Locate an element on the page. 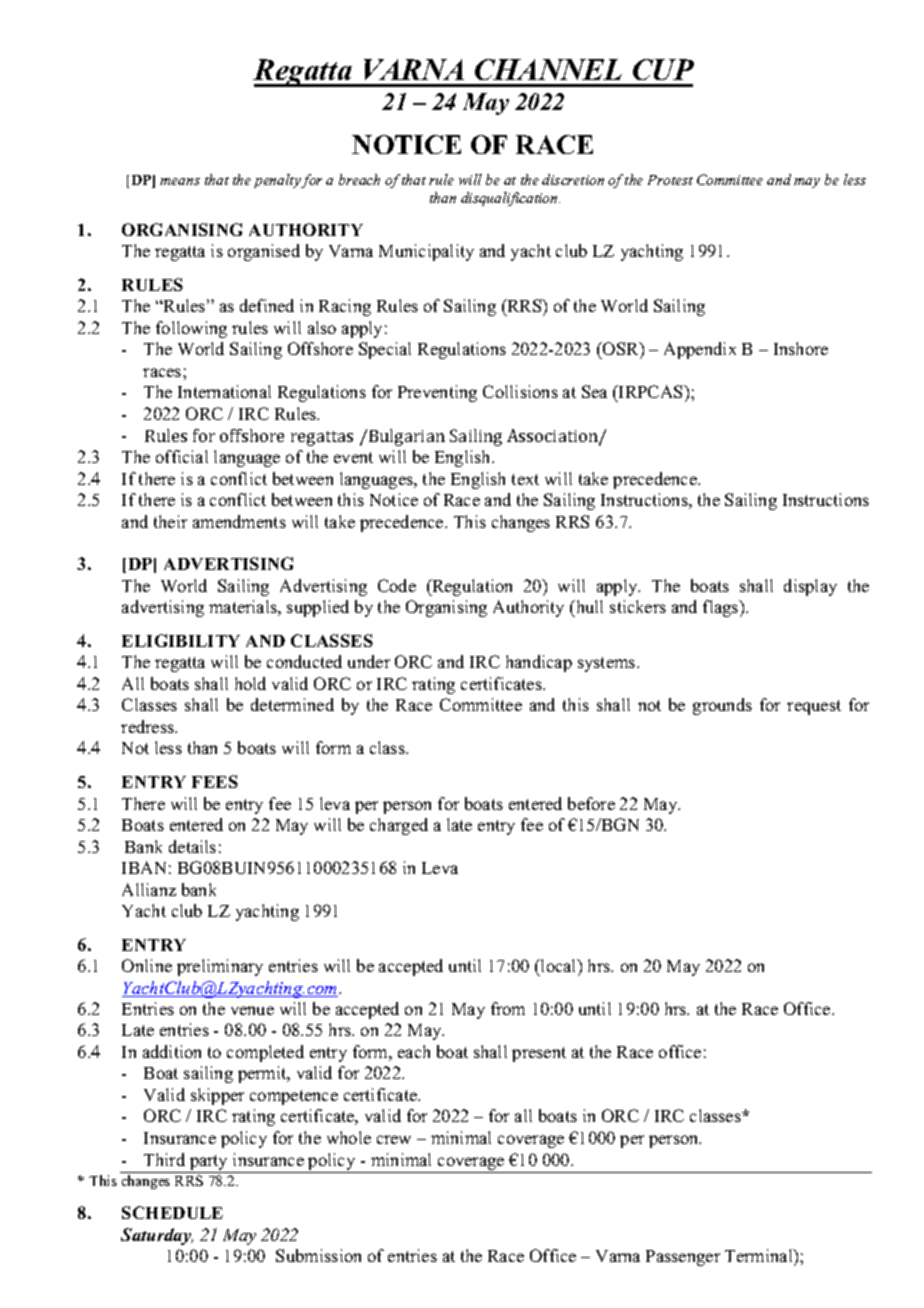  crew is located at coordinates (394, 1139).
